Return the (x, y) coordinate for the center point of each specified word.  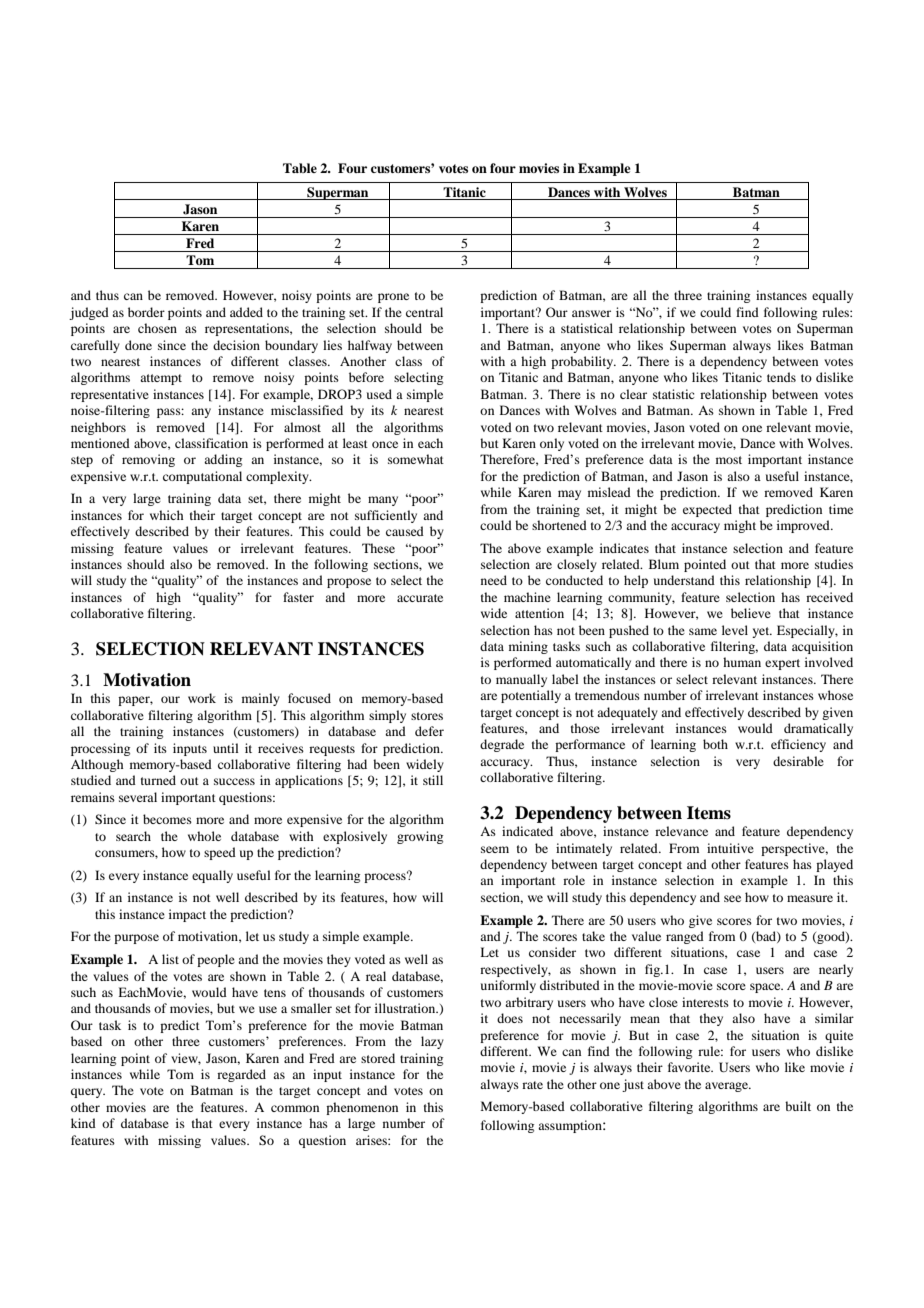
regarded (241, 1075)
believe (751, 613)
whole (204, 836)
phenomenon (362, 1108)
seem (495, 849)
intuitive (730, 848)
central (424, 312)
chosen (157, 328)
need (494, 580)
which (167, 515)
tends (781, 377)
